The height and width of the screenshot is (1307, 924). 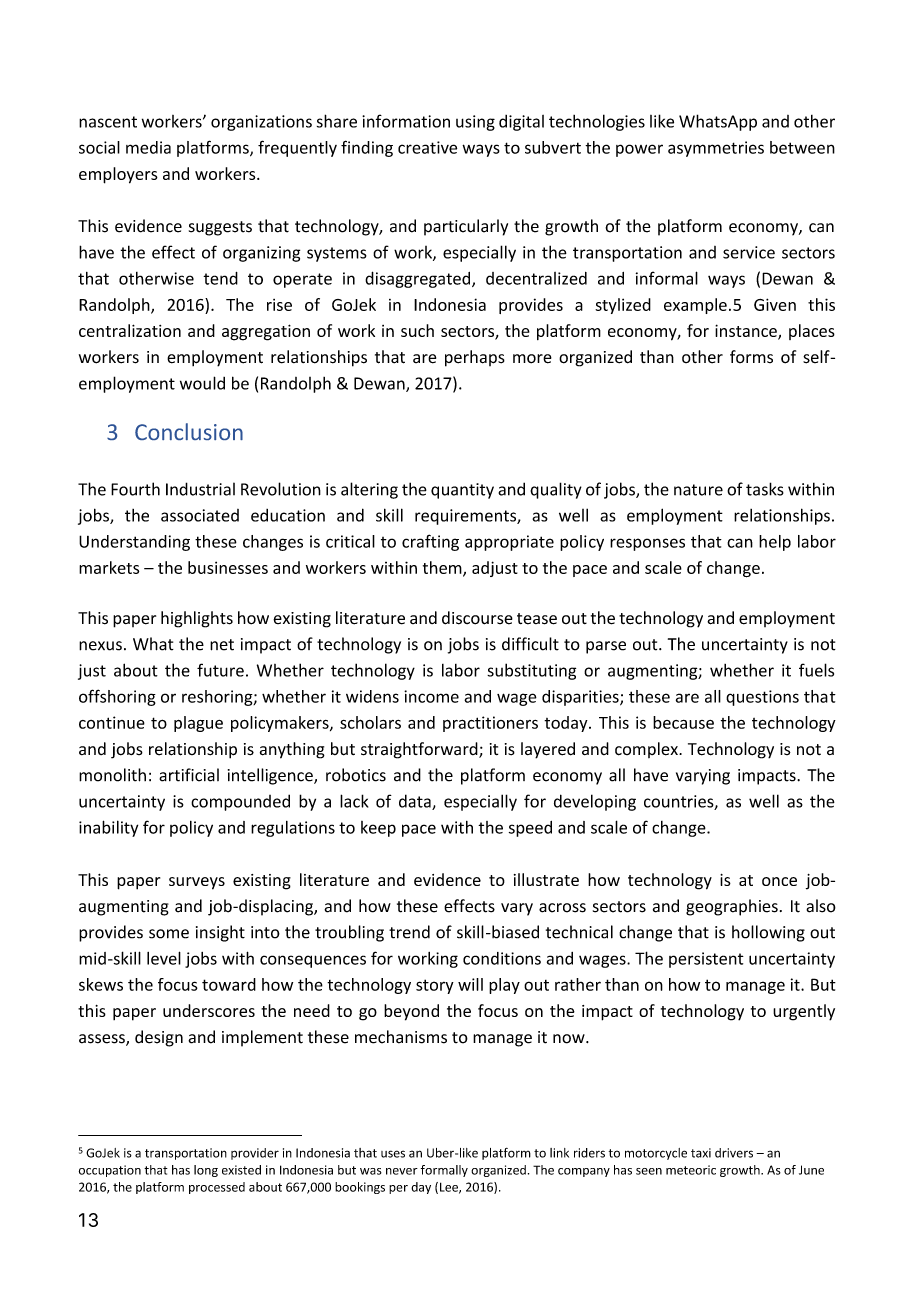 I want to click on net, so click(x=222, y=645).
